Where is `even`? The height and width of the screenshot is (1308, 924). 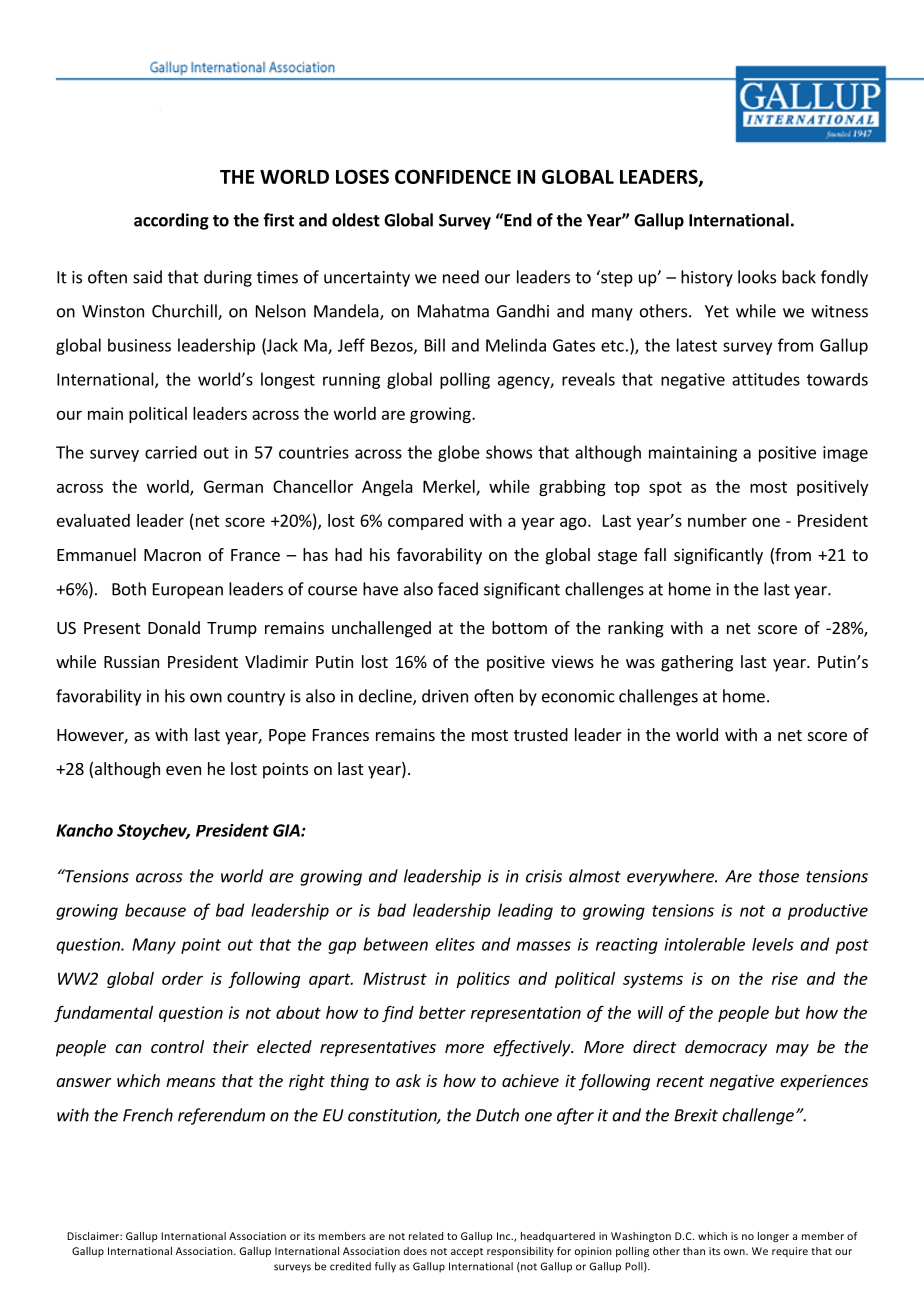
even is located at coordinates (183, 770).
